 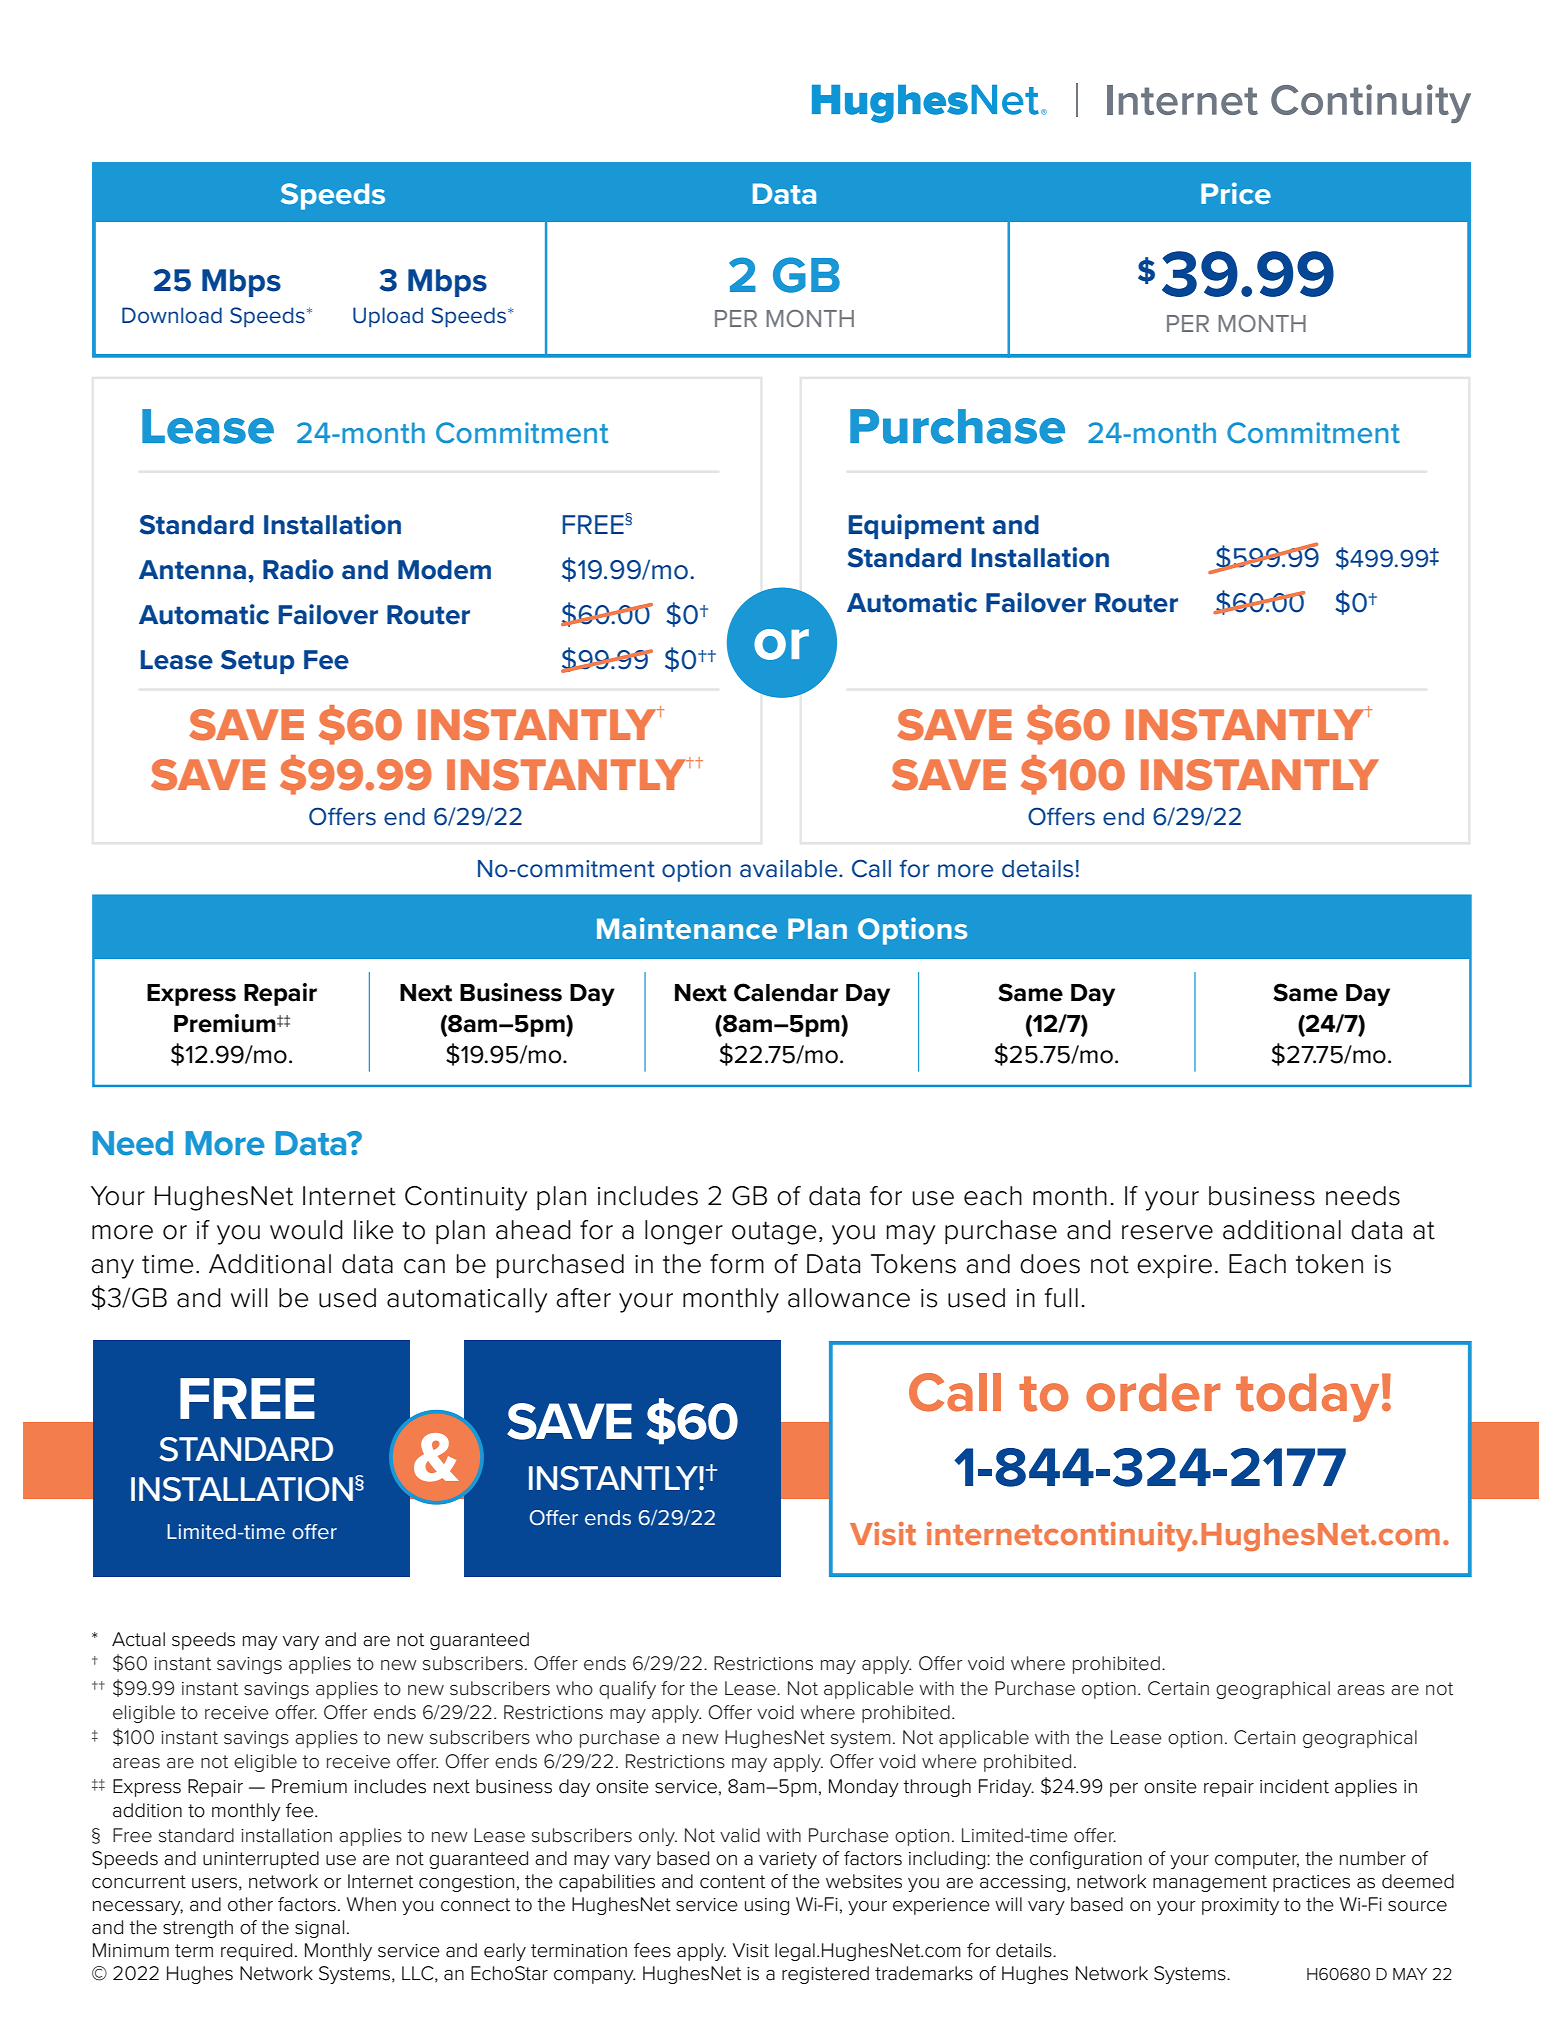 I want to click on Upload, so click(x=388, y=317).
